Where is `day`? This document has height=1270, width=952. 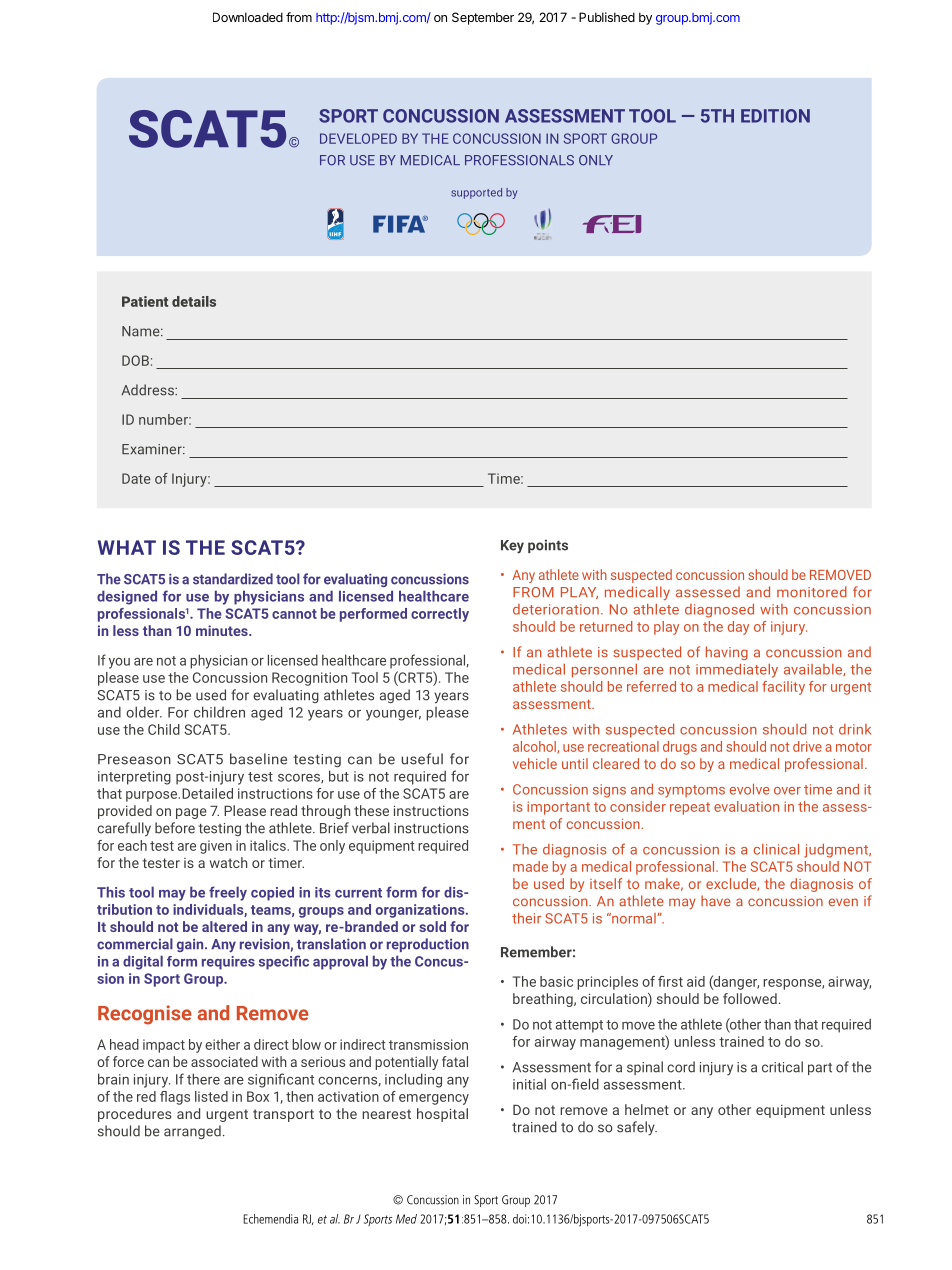 day is located at coordinates (738, 628).
